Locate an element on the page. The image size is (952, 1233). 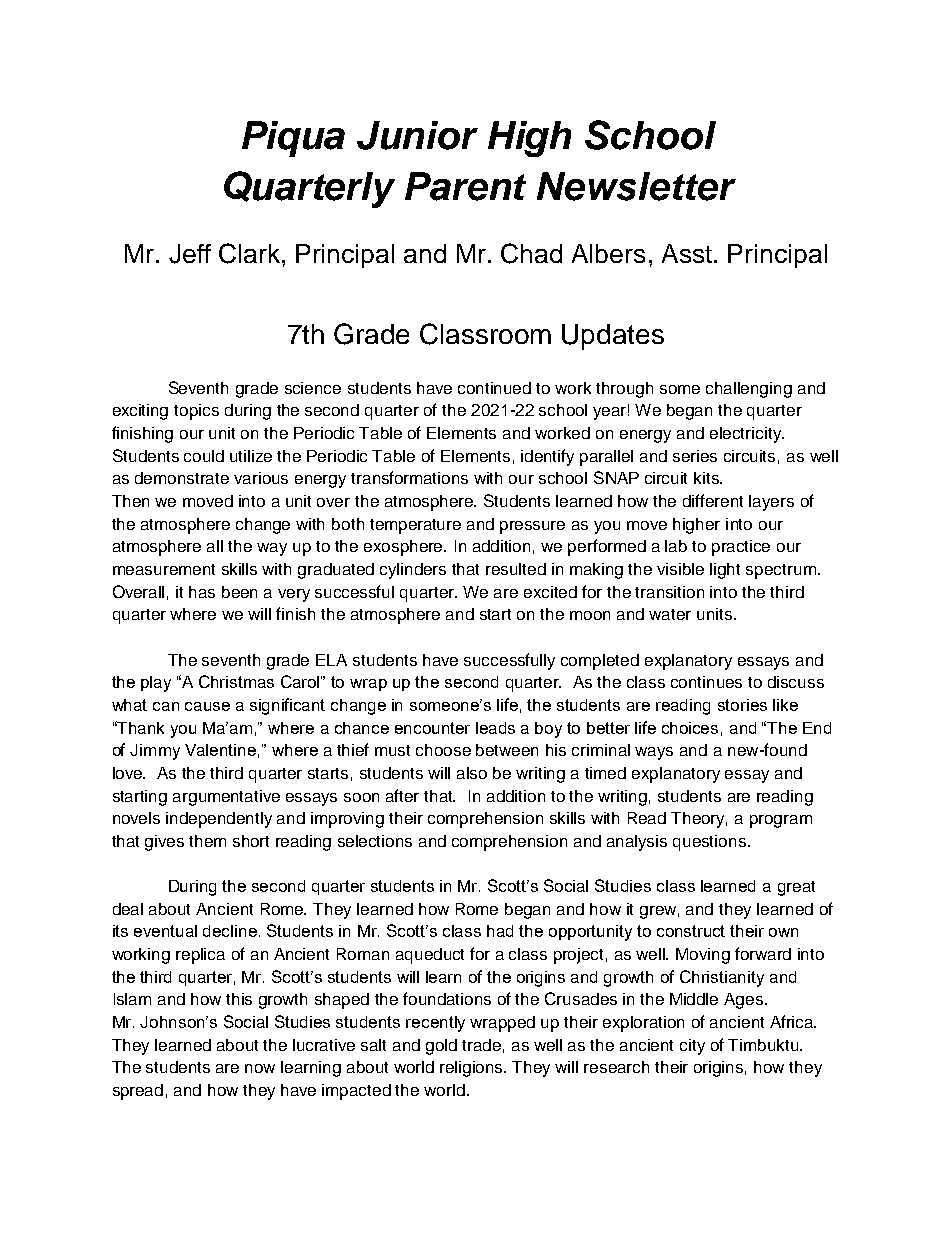
them is located at coordinates (207, 841).
